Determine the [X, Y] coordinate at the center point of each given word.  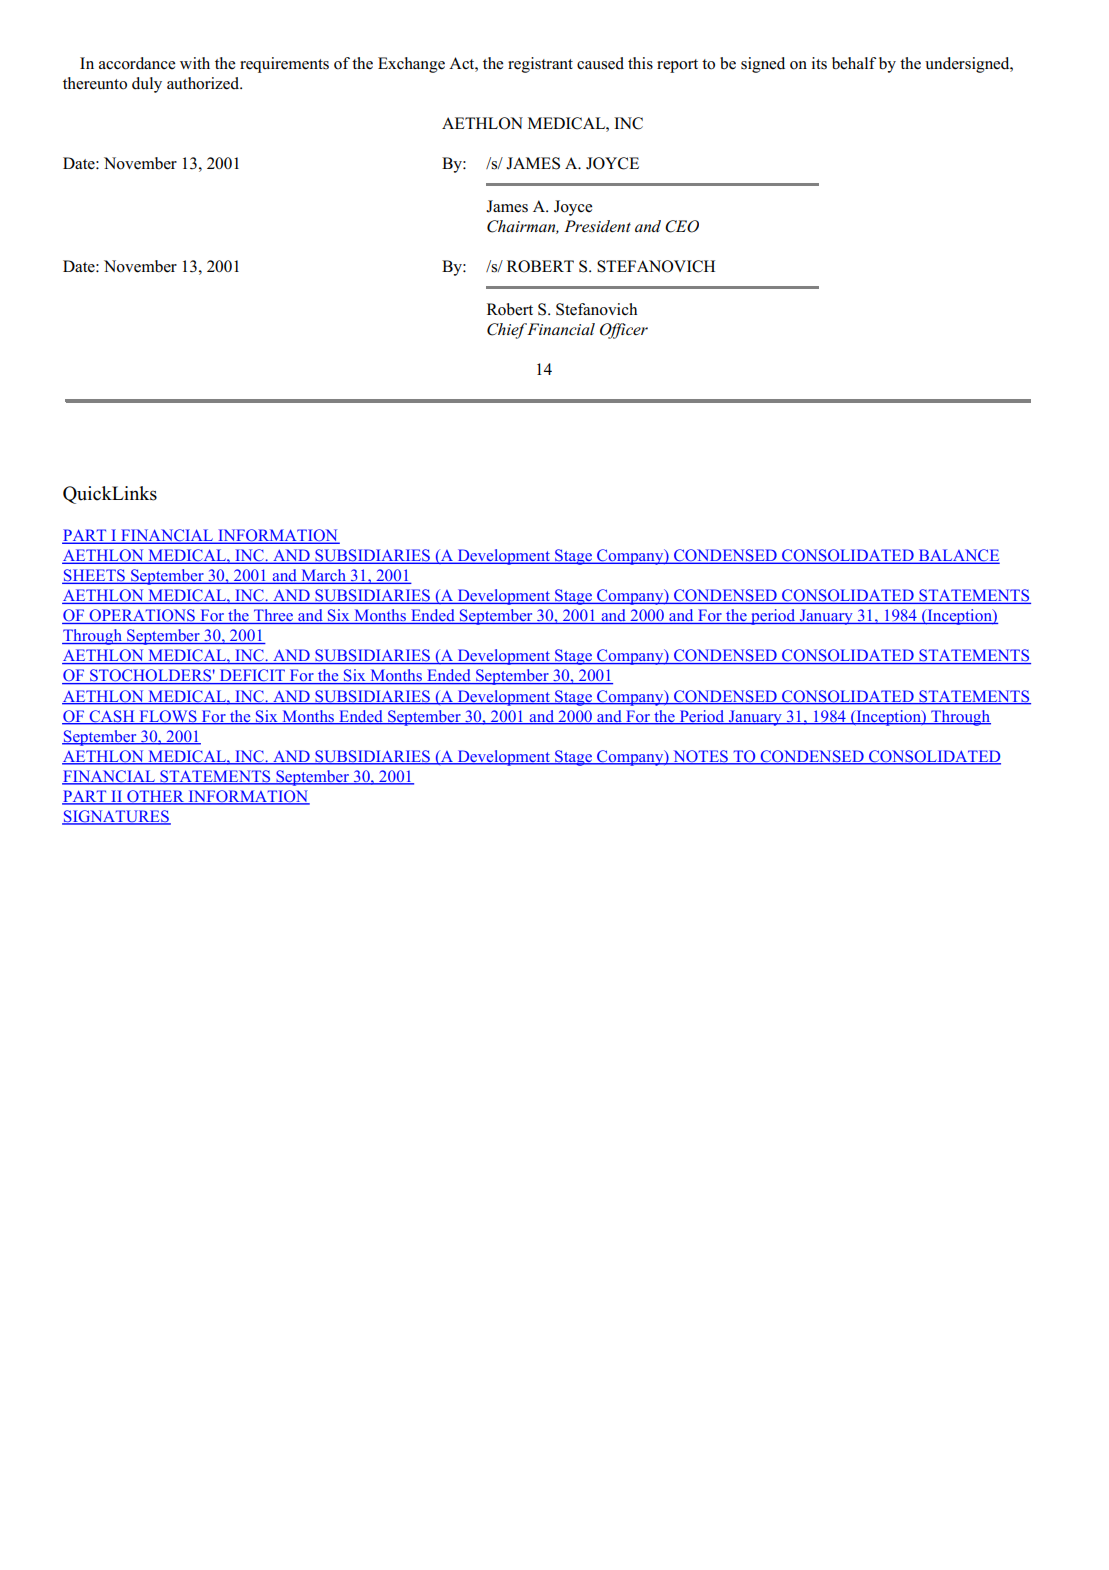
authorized [204, 83]
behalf [854, 63]
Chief [507, 331]
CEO [682, 226]
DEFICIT [252, 676]
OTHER [156, 797]
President [597, 226]
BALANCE [958, 556]
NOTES [700, 757]
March [323, 576]
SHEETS [94, 576]
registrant [540, 65]
